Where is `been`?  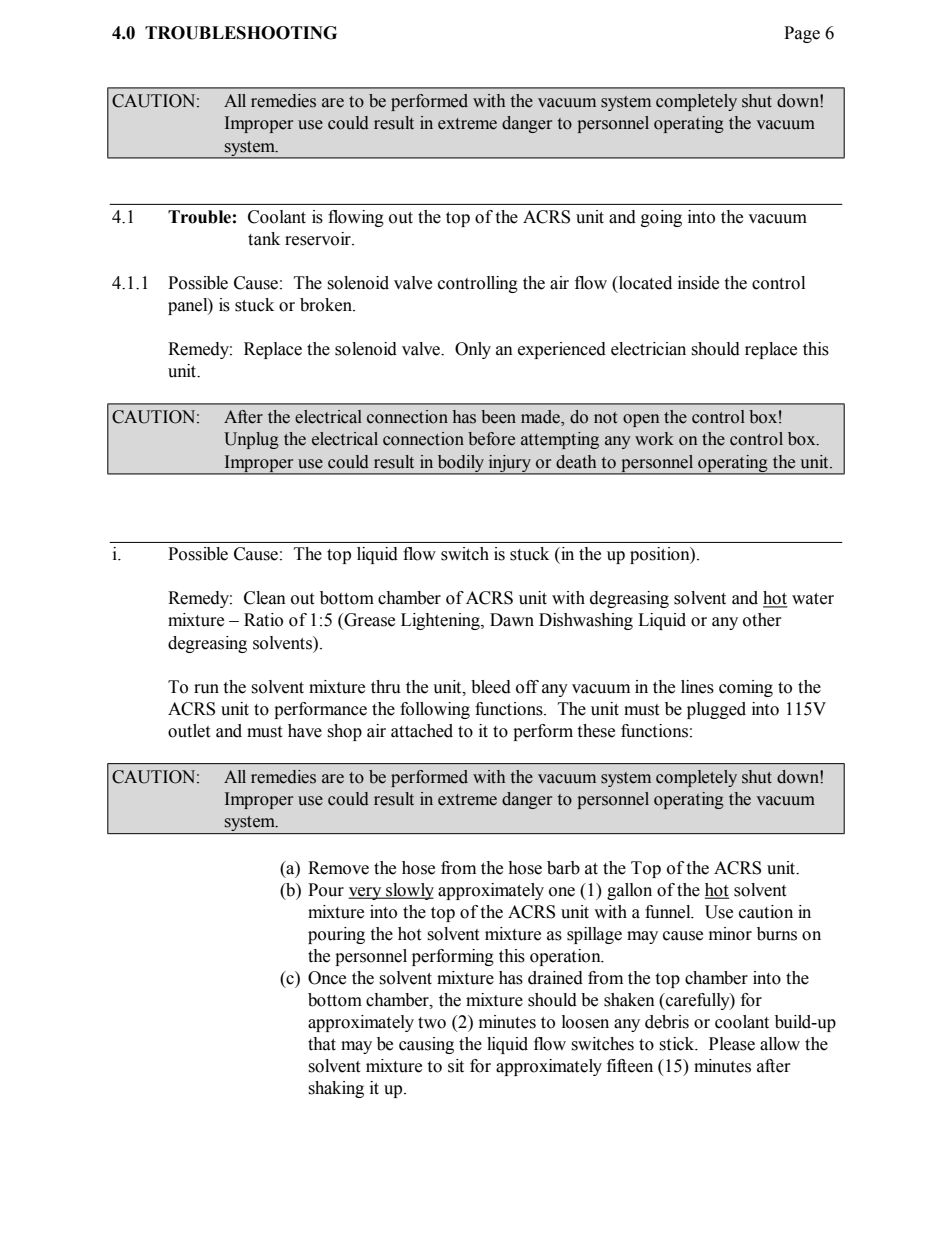
been is located at coordinates (498, 417).
